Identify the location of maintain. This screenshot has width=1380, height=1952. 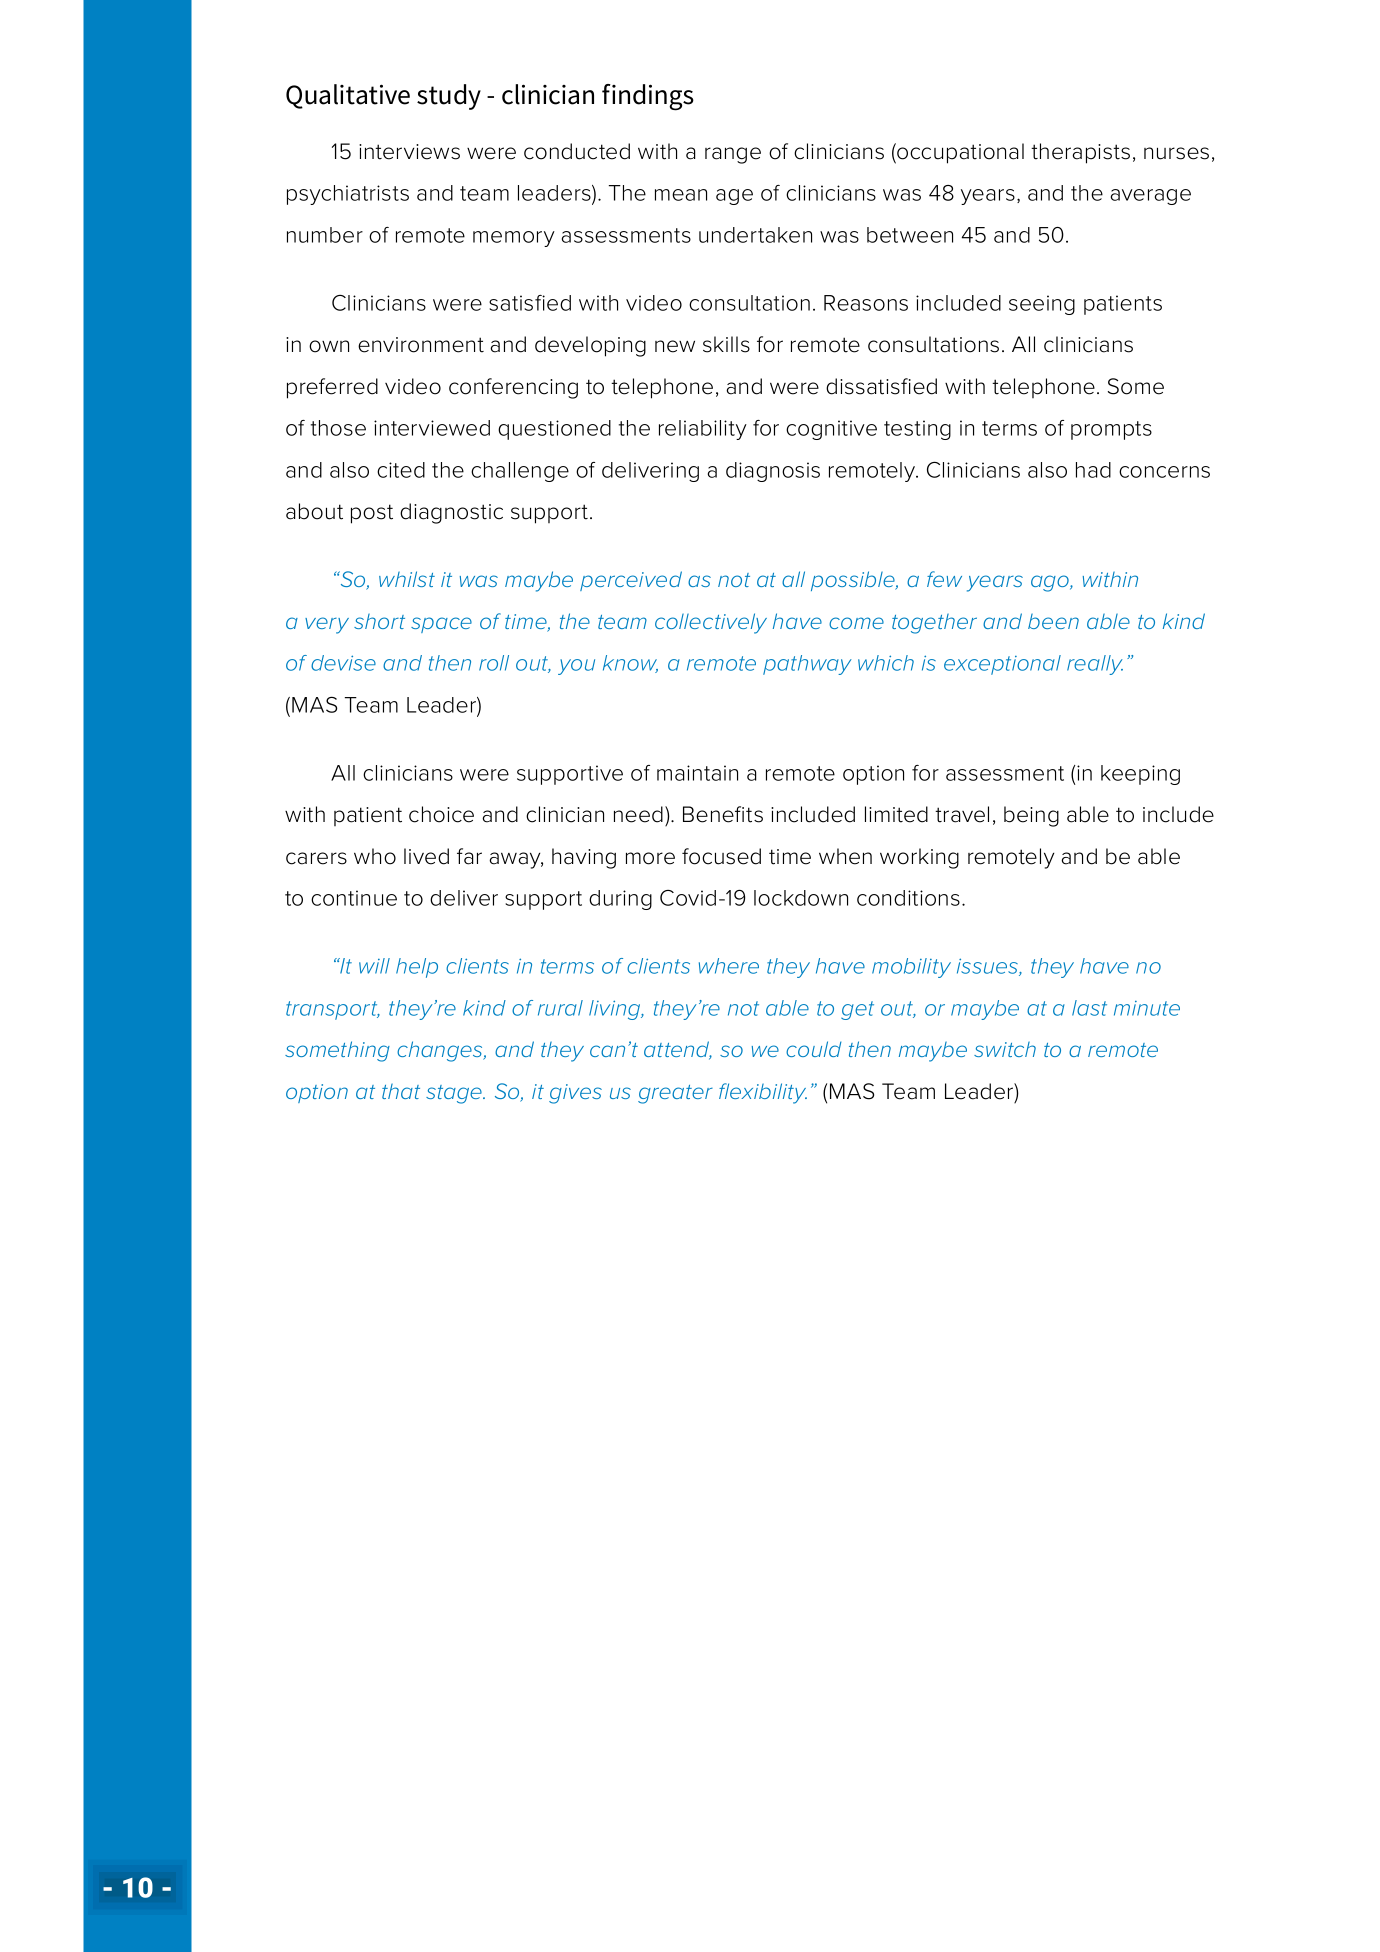
(697, 773).
